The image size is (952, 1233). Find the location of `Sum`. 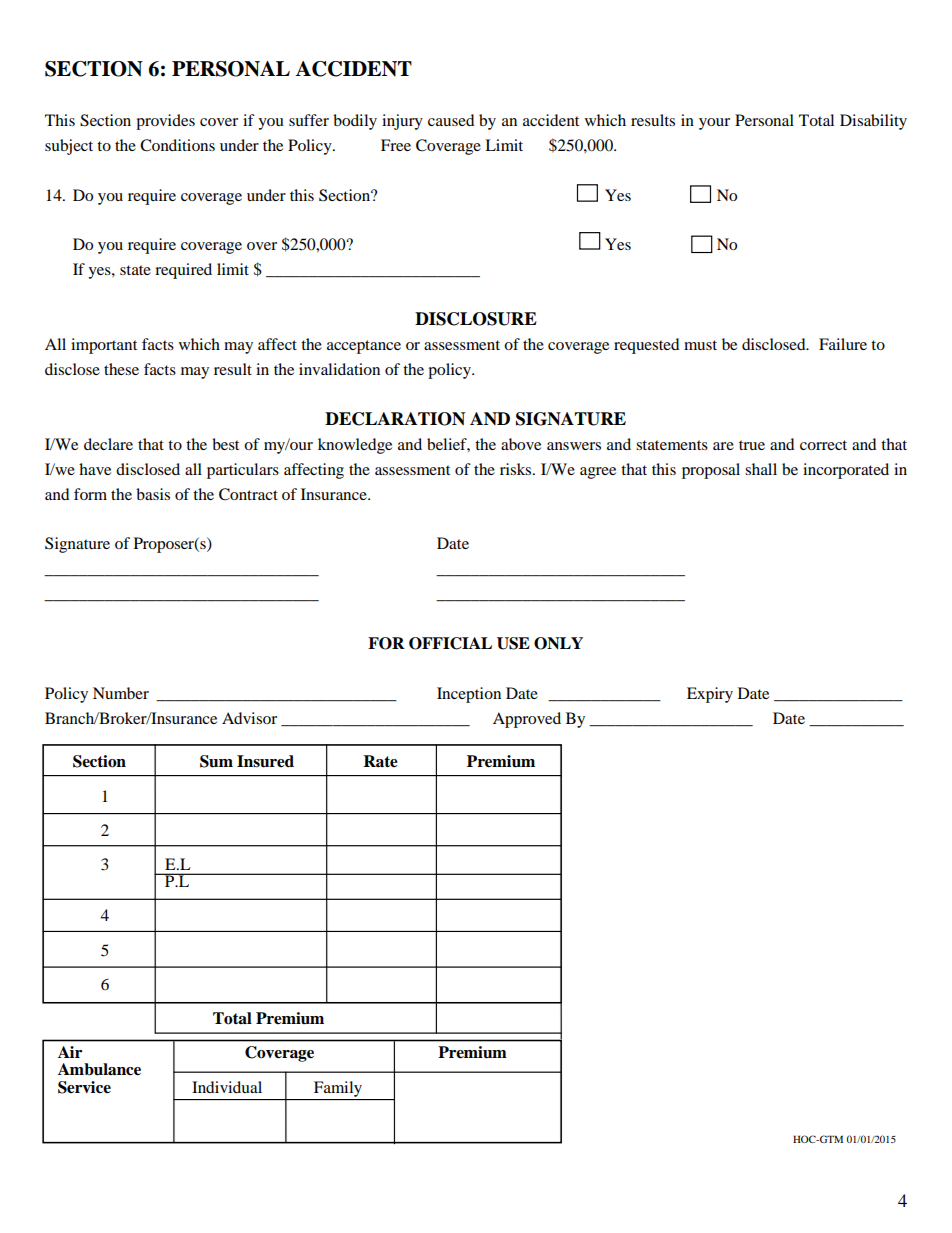

Sum is located at coordinates (216, 761).
